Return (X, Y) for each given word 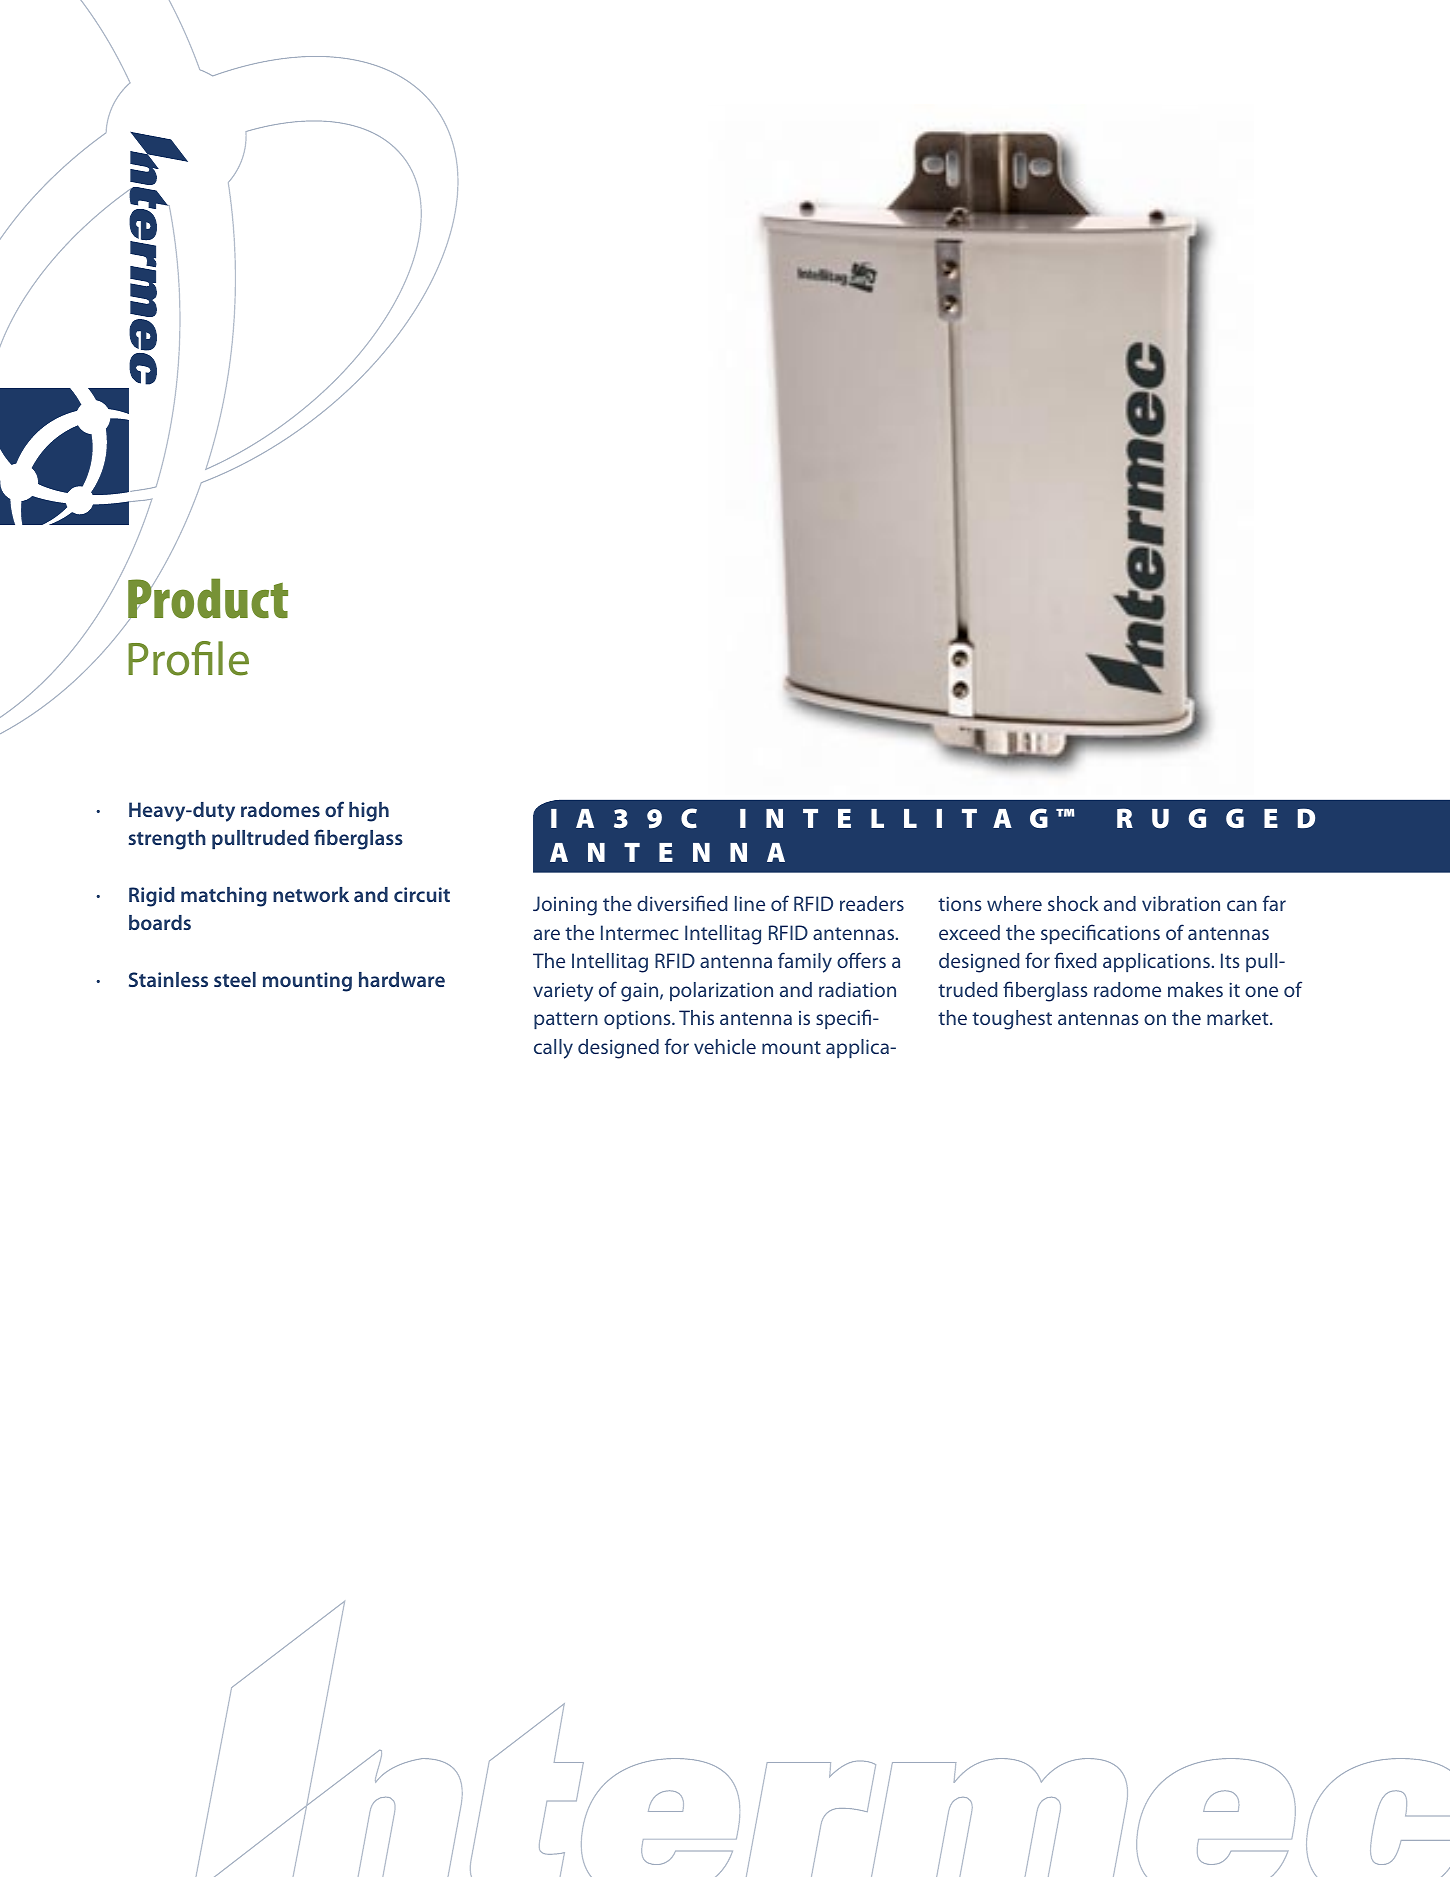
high (369, 812)
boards (160, 922)
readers (872, 903)
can (1242, 905)
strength (167, 840)
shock (1073, 903)
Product (208, 598)
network (311, 894)
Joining (565, 906)
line (750, 903)
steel (235, 979)
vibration (1181, 903)
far (1274, 903)
